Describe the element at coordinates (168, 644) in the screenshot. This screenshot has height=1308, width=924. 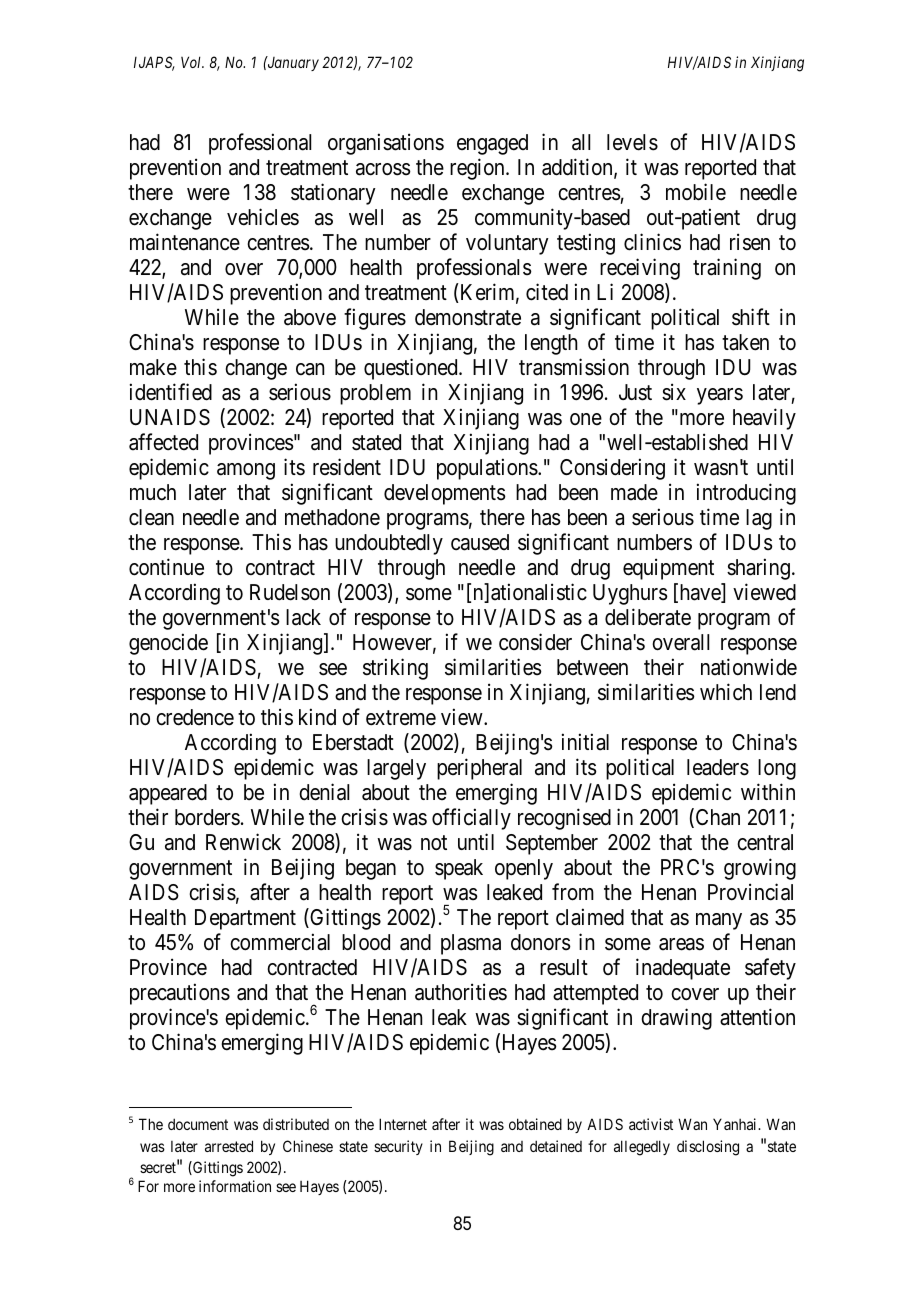
I see `genocide` at that location.
